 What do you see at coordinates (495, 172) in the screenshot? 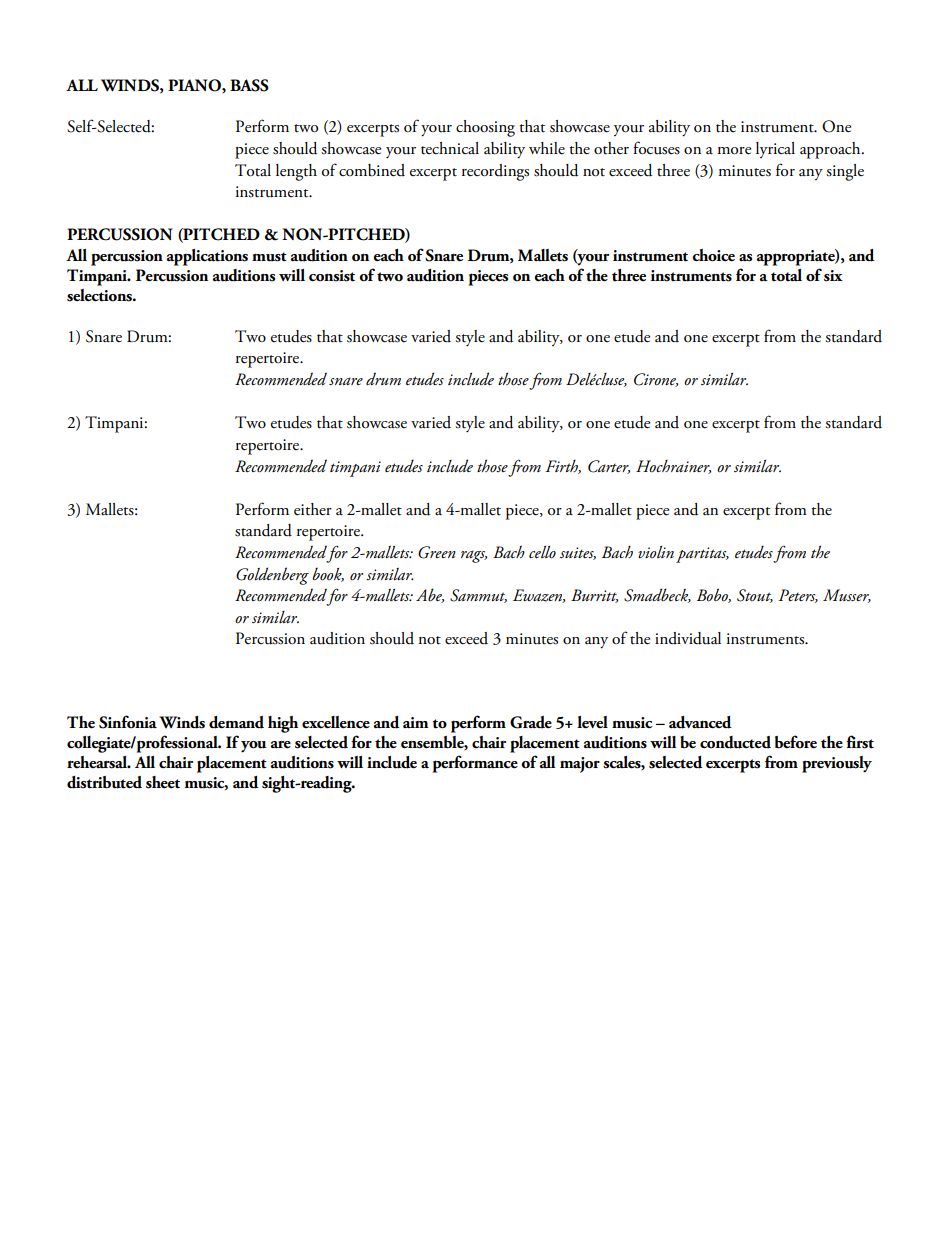
I see `recordings` at bounding box center [495, 172].
